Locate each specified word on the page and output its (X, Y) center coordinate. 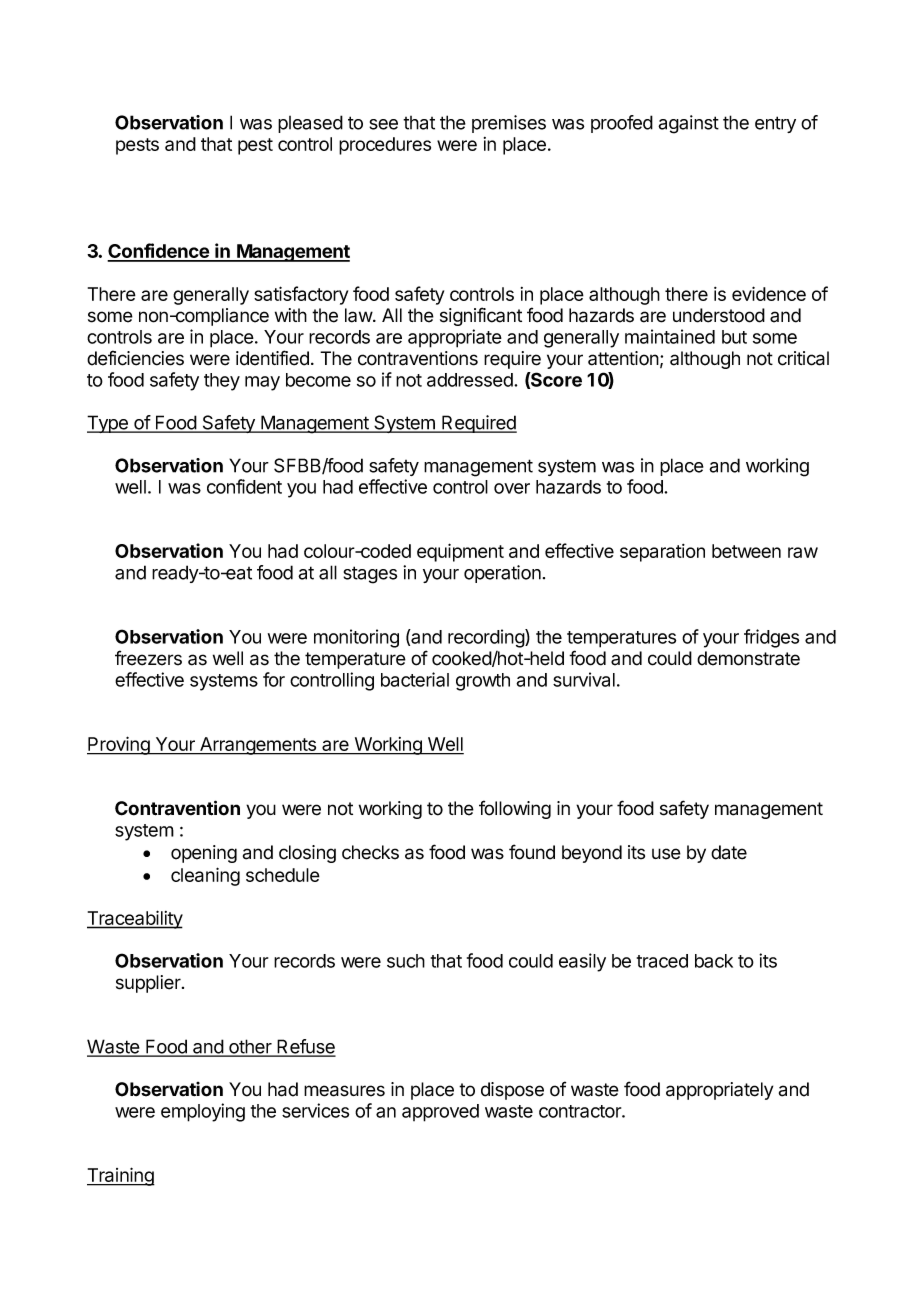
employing (203, 1112)
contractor (581, 1111)
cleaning (205, 876)
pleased (310, 124)
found (532, 852)
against (688, 124)
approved (440, 1113)
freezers (148, 658)
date (729, 852)
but (734, 337)
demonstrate (748, 658)
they (222, 382)
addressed (471, 380)
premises (509, 124)
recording (487, 638)
